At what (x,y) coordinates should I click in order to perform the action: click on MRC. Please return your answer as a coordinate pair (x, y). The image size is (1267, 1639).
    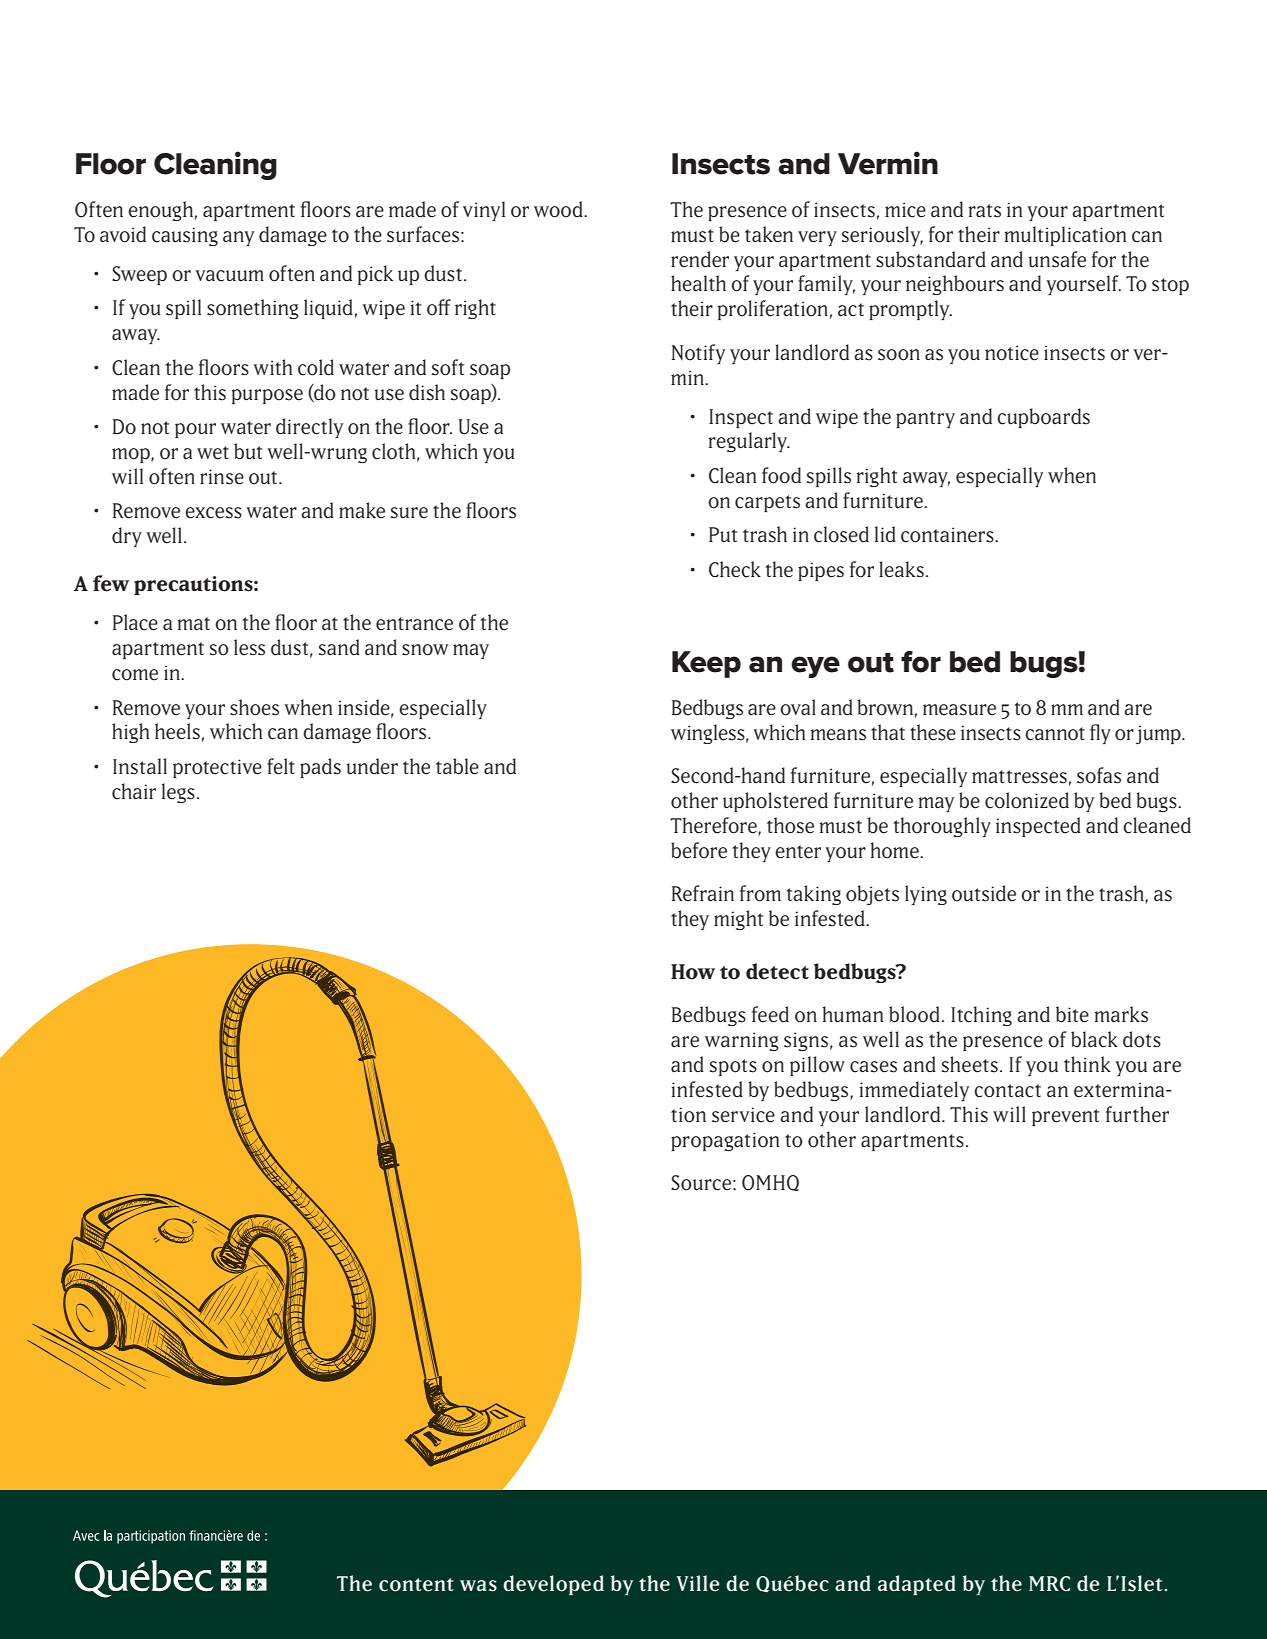
    Looking at the image, I should click on (1049, 1583).
